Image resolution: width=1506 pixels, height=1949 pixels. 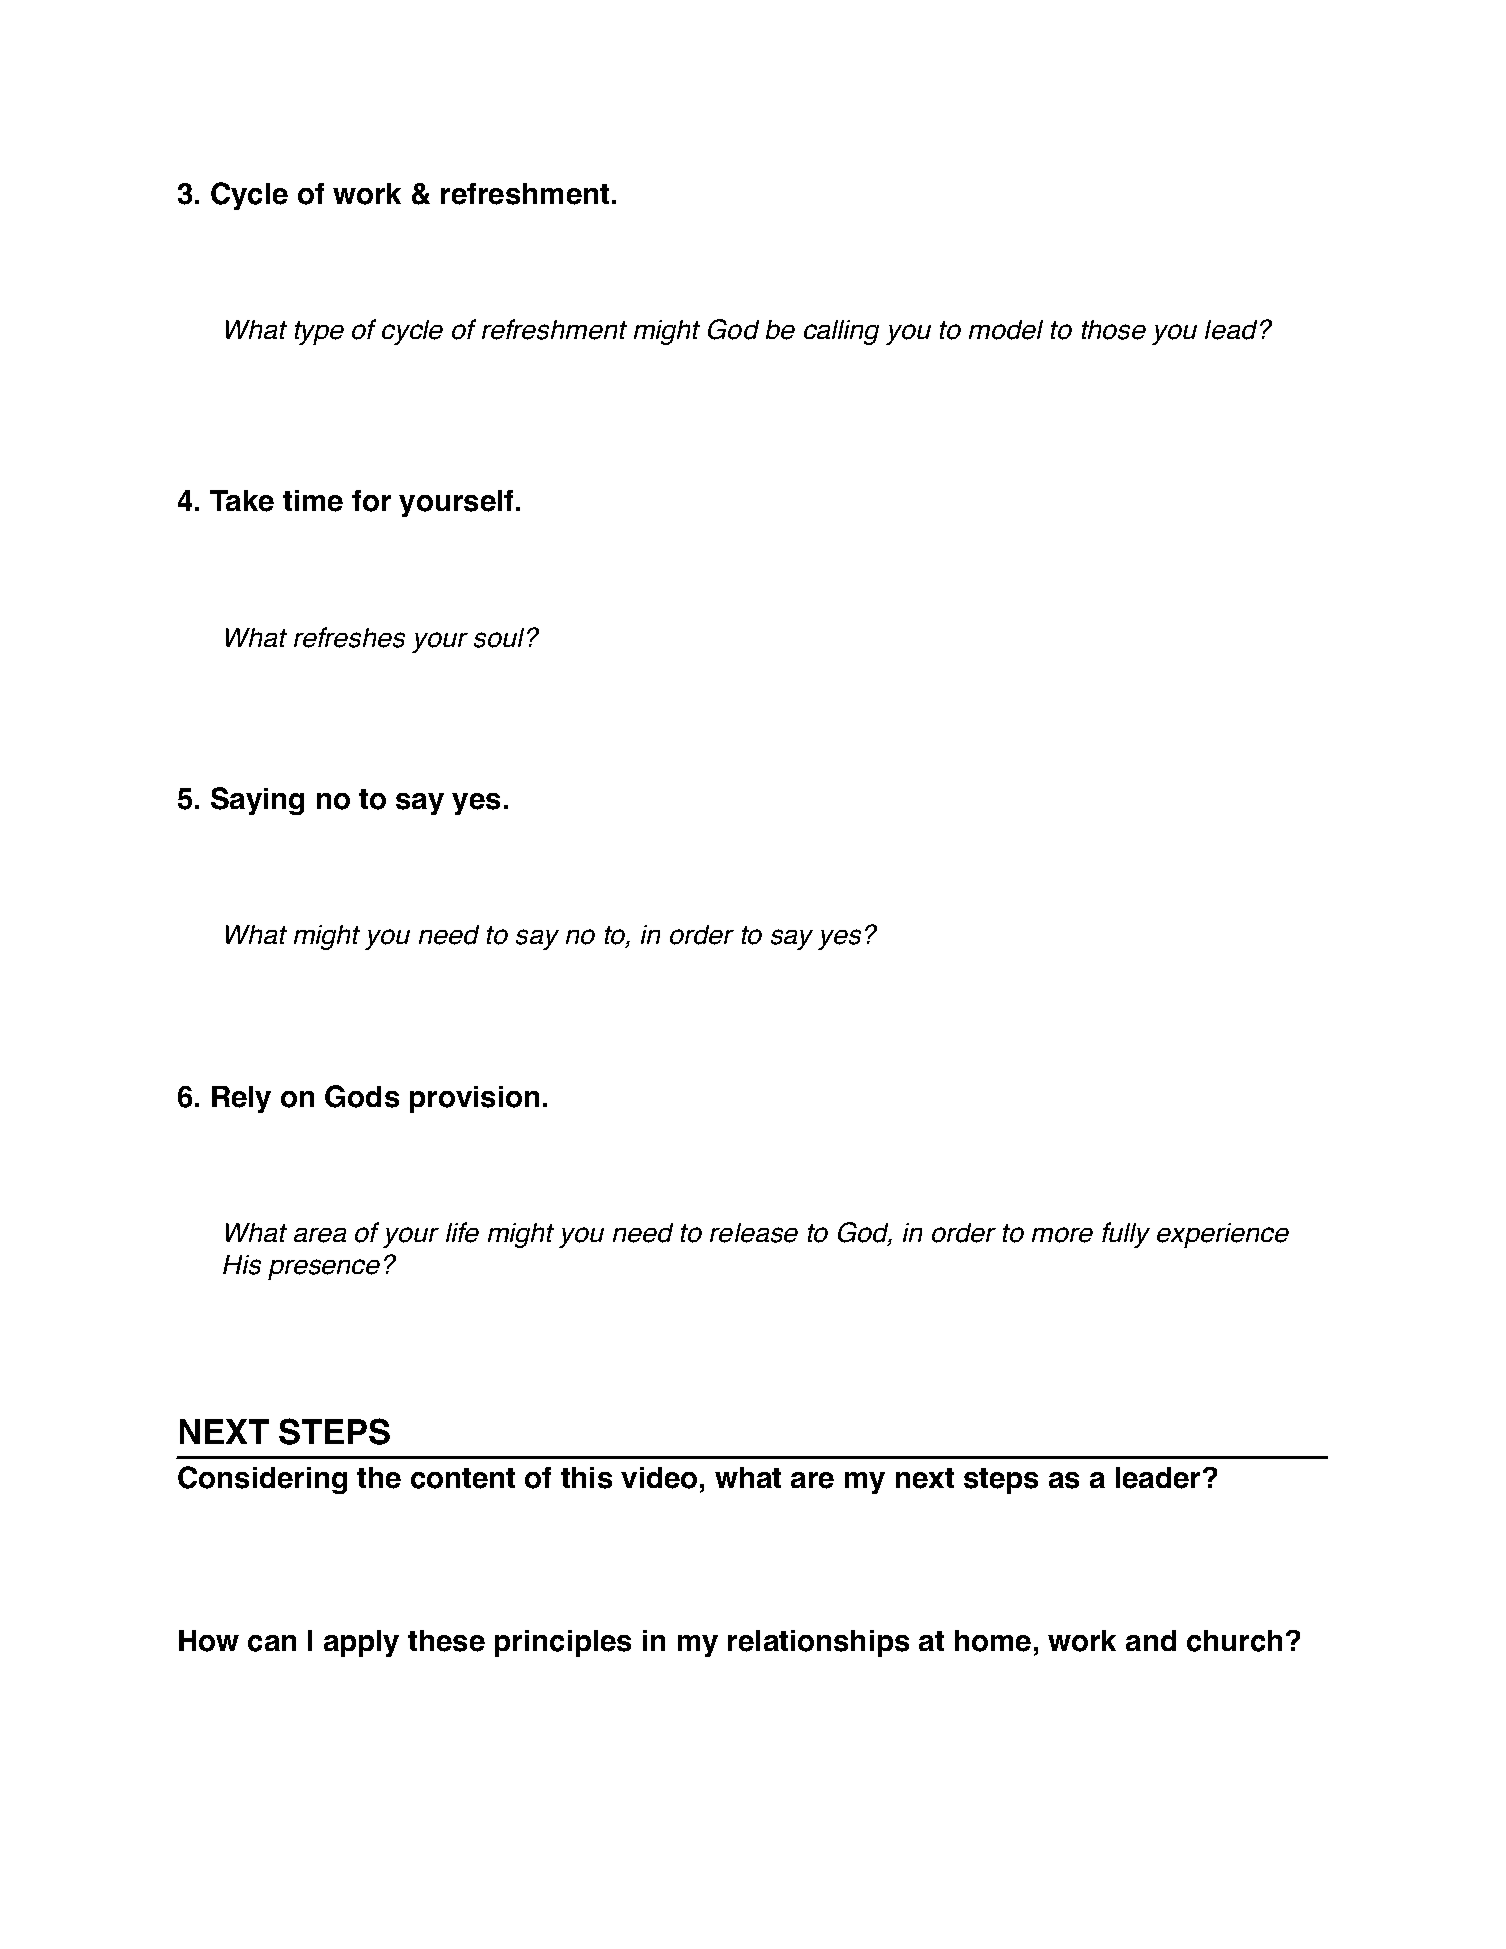 I want to click on calling, so click(x=841, y=332).
